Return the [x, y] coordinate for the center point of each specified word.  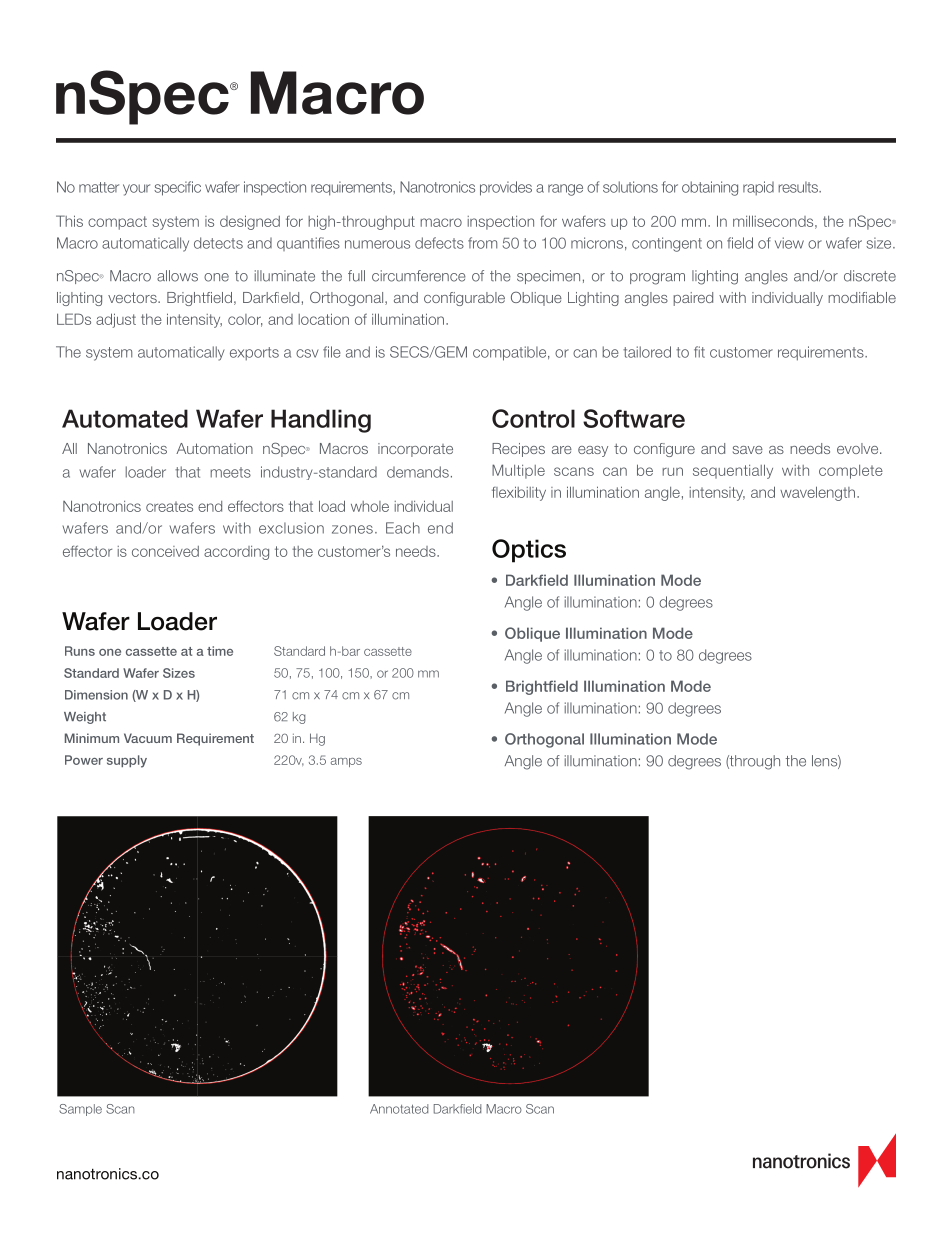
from [482, 243]
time [220, 651]
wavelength [817, 493]
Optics [529, 551]
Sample [80, 1110]
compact [117, 223]
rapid [758, 188]
